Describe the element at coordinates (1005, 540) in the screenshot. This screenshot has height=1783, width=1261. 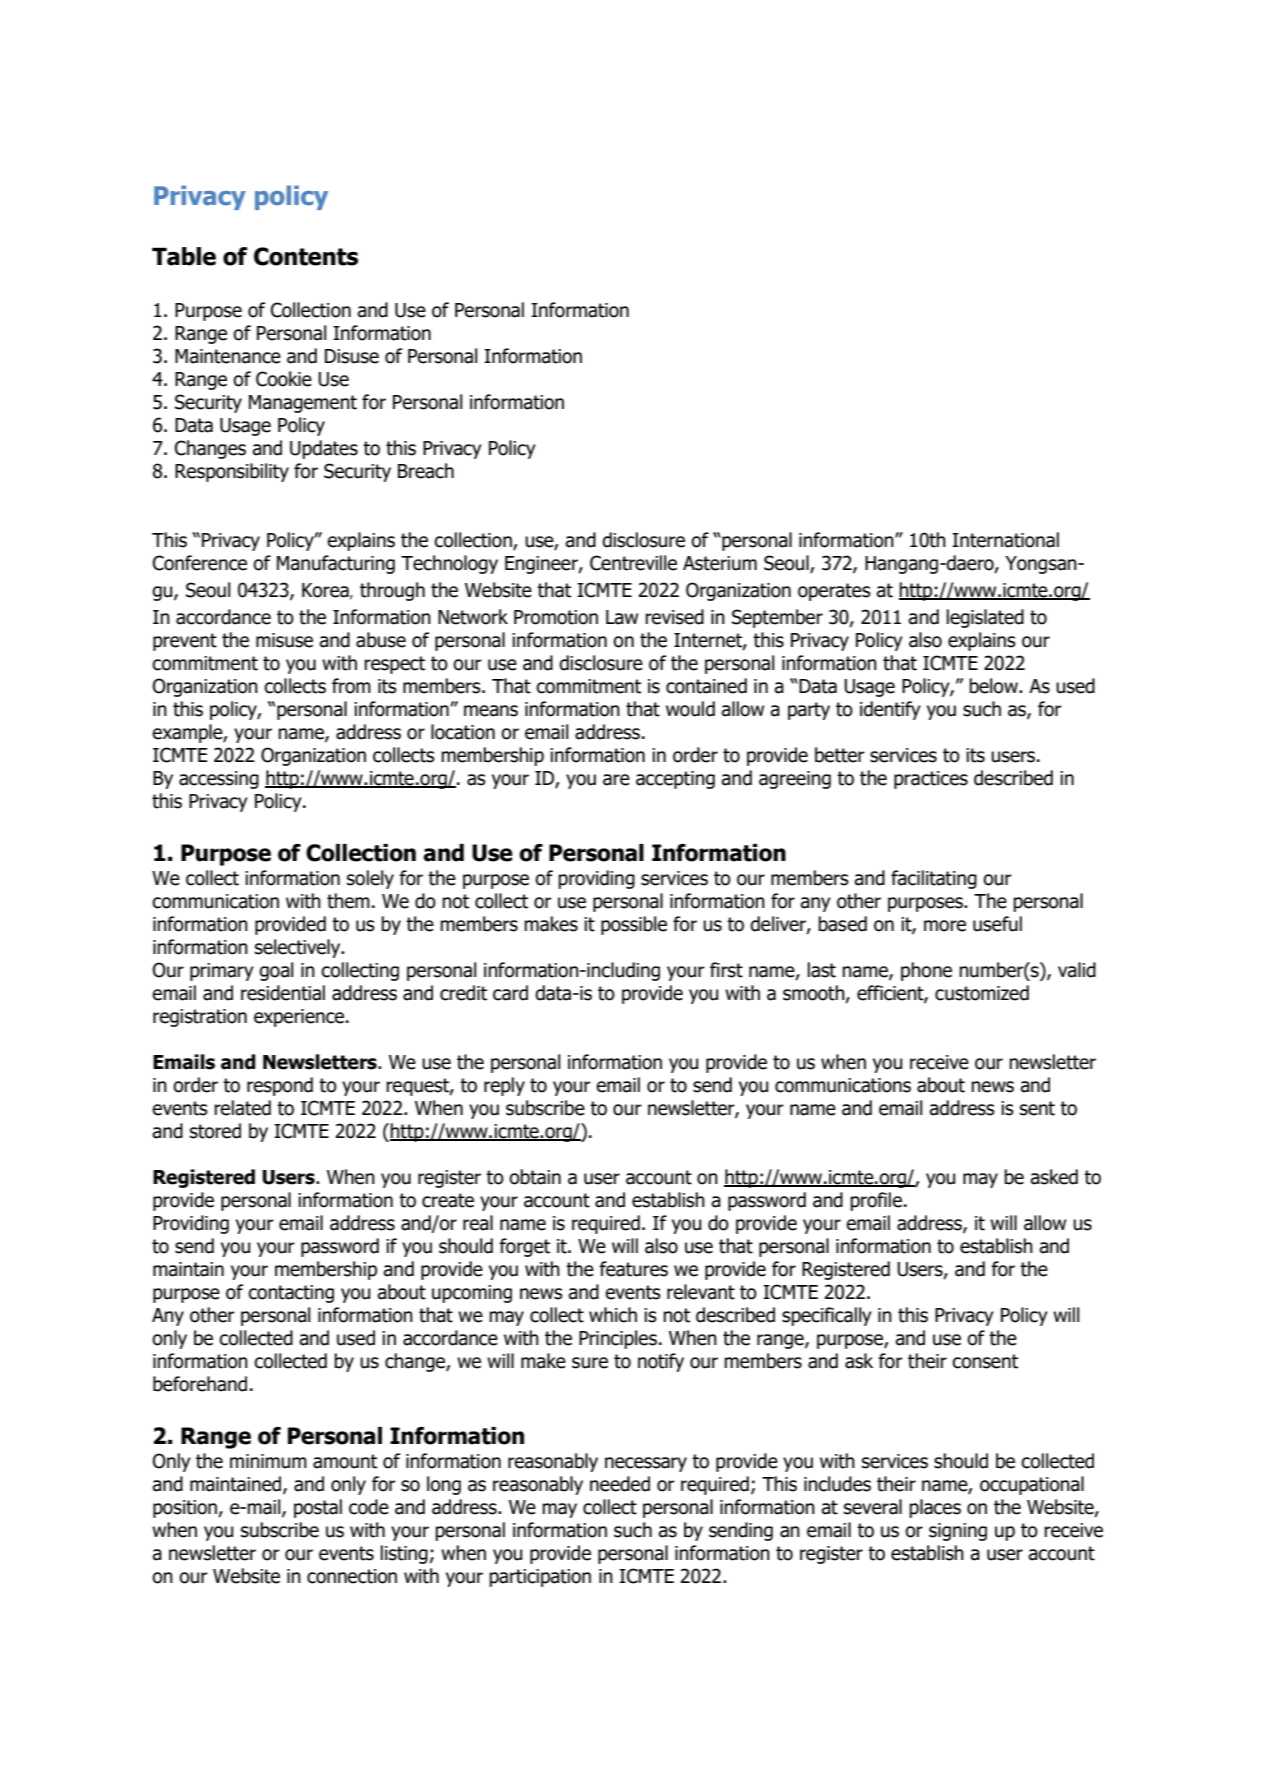
I see `International` at that location.
